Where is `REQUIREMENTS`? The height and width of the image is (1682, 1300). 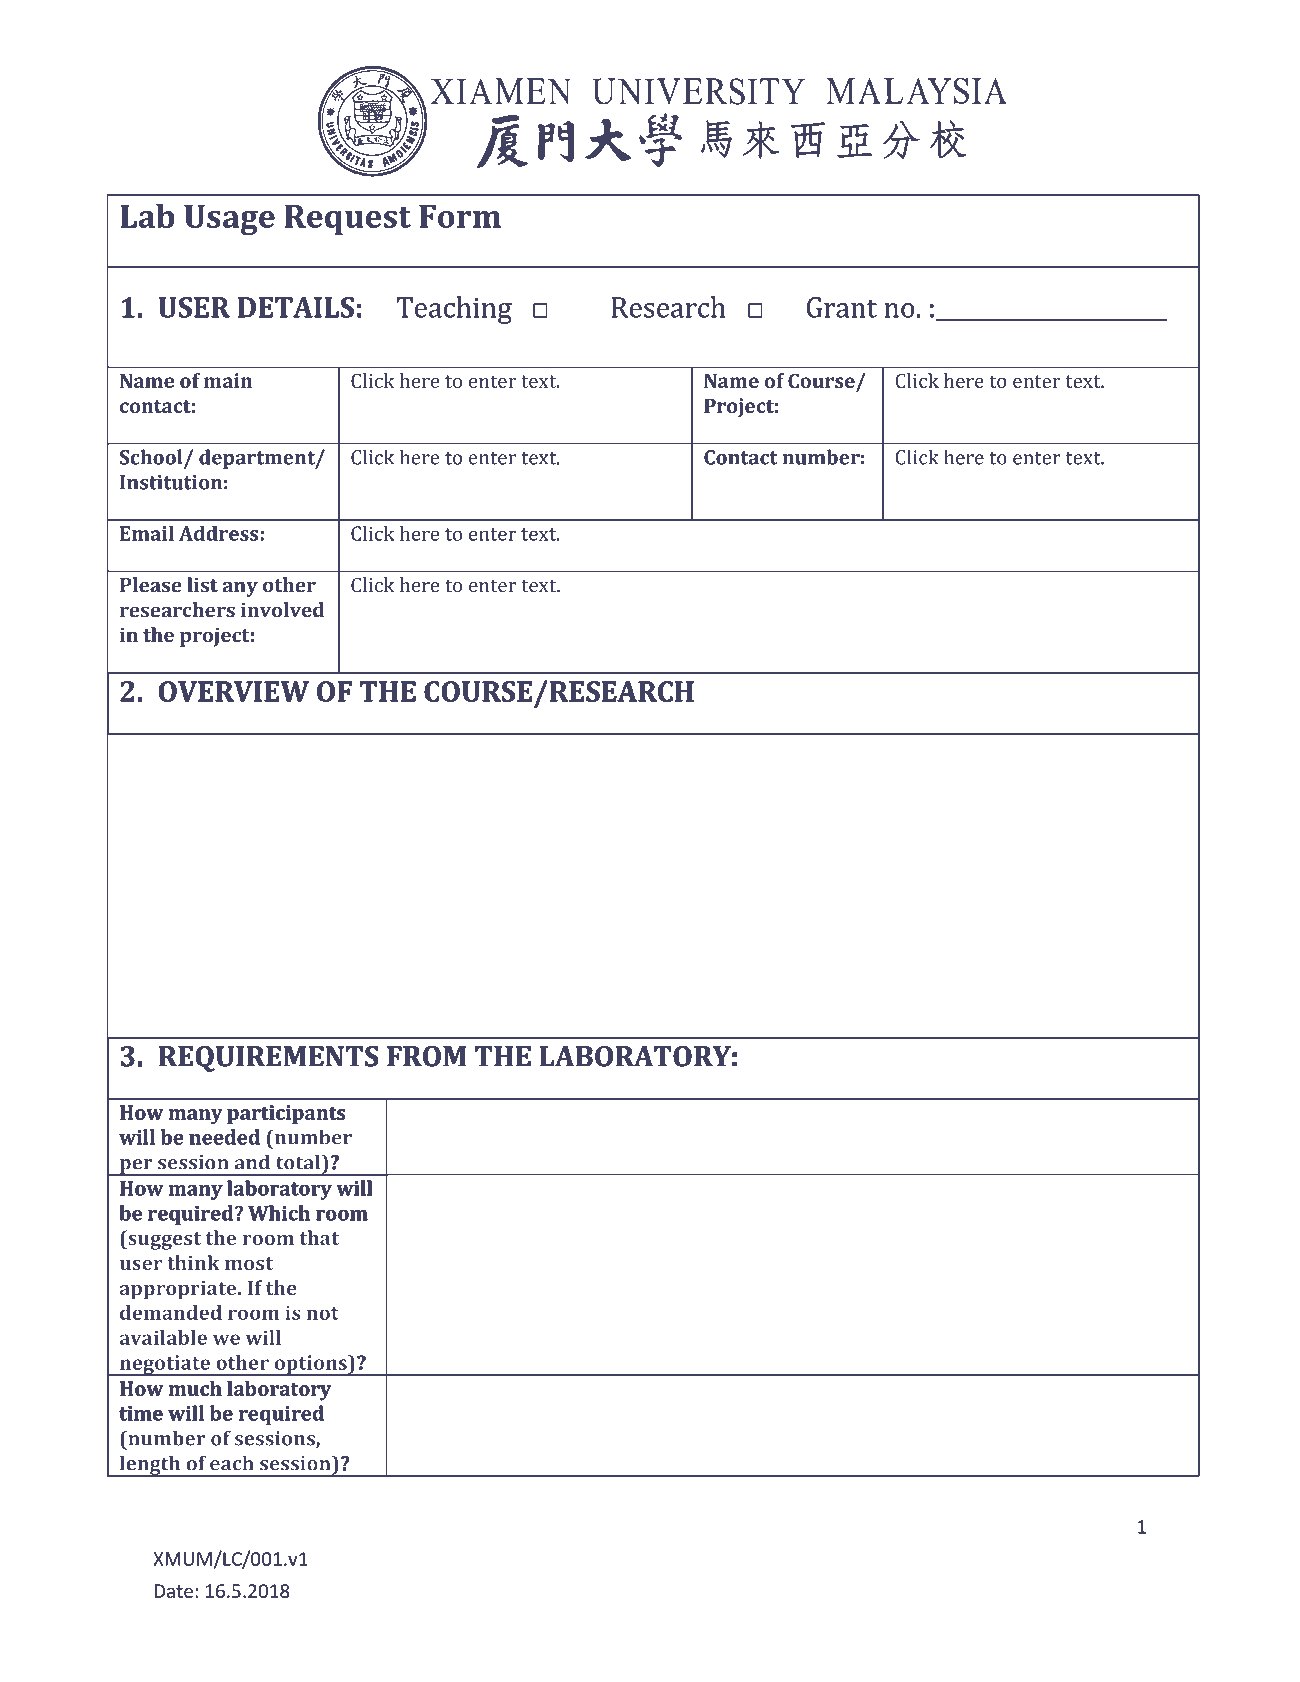 REQUIREMENTS is located at coordinates (268, 1059).
